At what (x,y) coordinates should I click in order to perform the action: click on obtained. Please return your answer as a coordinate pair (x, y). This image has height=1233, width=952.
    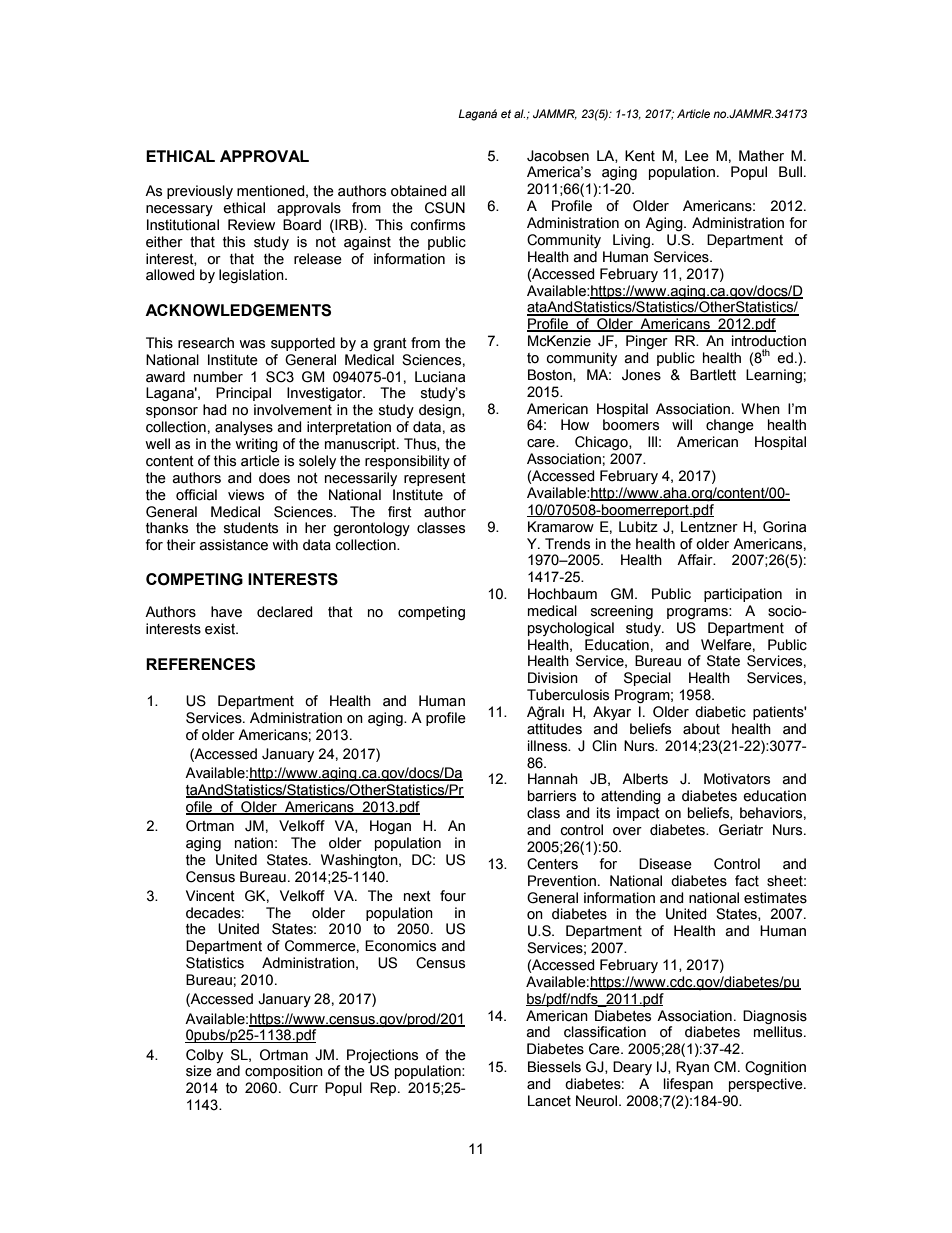
    Looking at the image, I should click on (419, 191).
